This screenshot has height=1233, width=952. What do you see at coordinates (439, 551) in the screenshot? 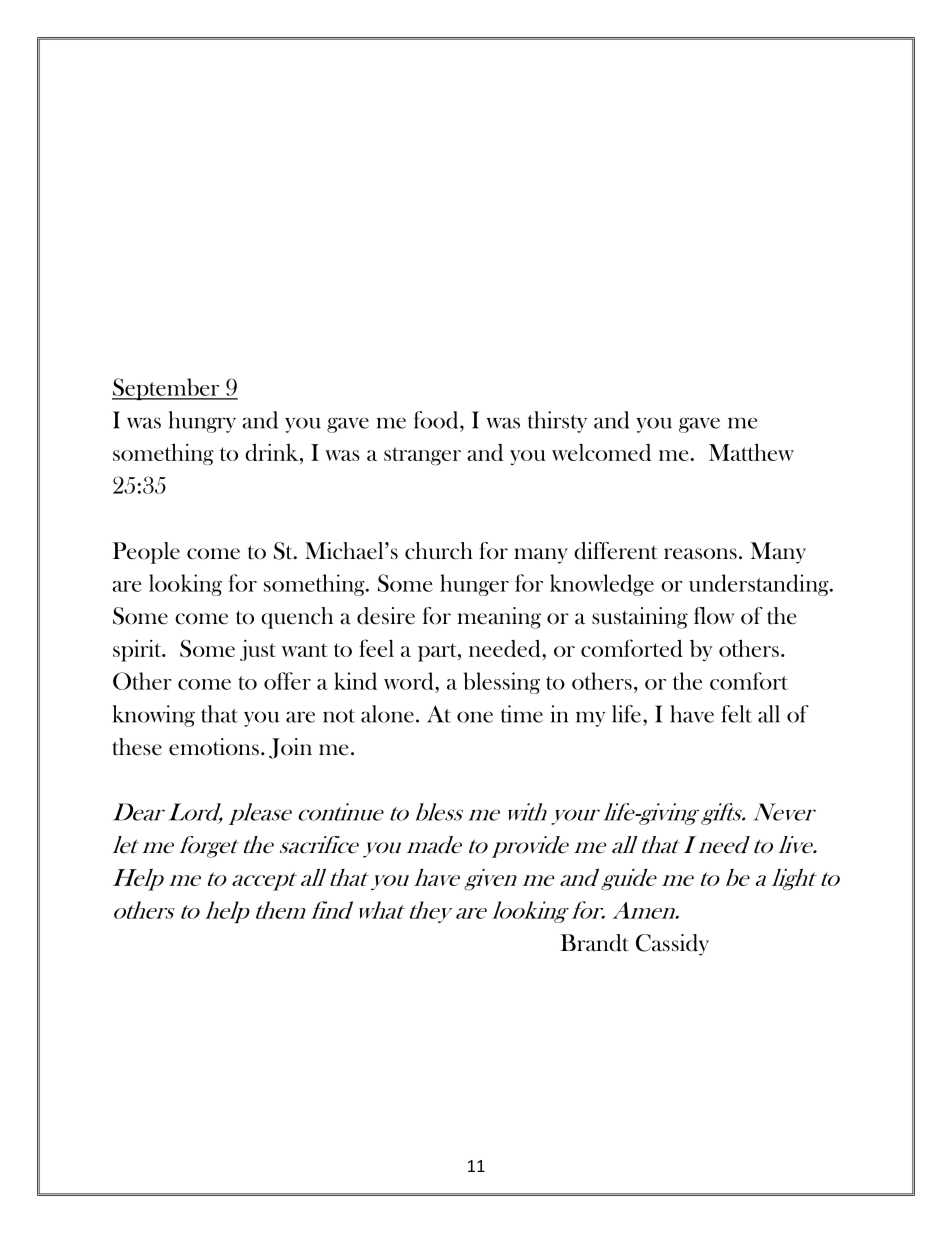
I see `church` at bounding box center [439, 551].
